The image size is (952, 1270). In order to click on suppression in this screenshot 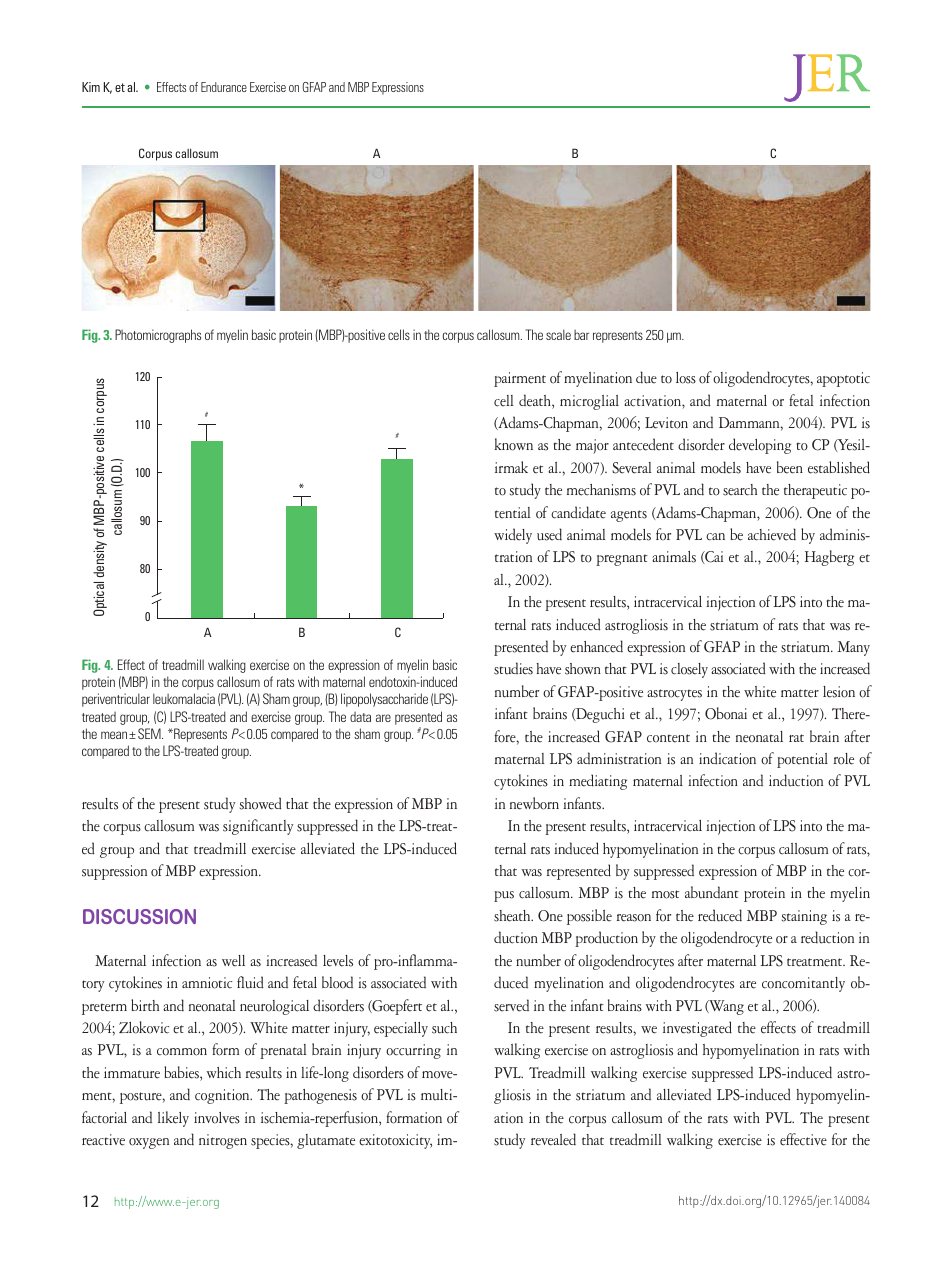, I will do `click(114, 872)`.
